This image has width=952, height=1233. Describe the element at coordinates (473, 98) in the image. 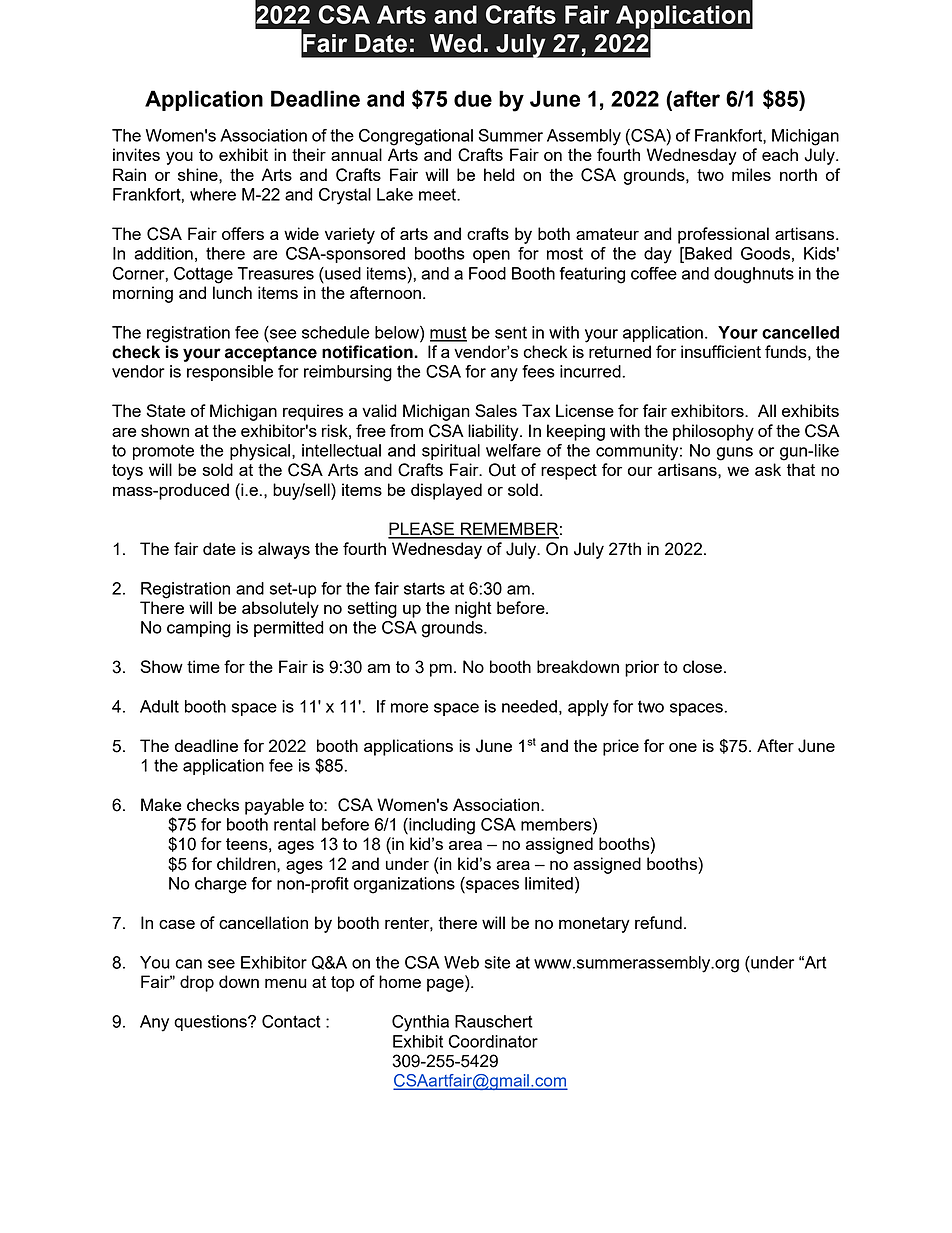

I see `due` at that location.
